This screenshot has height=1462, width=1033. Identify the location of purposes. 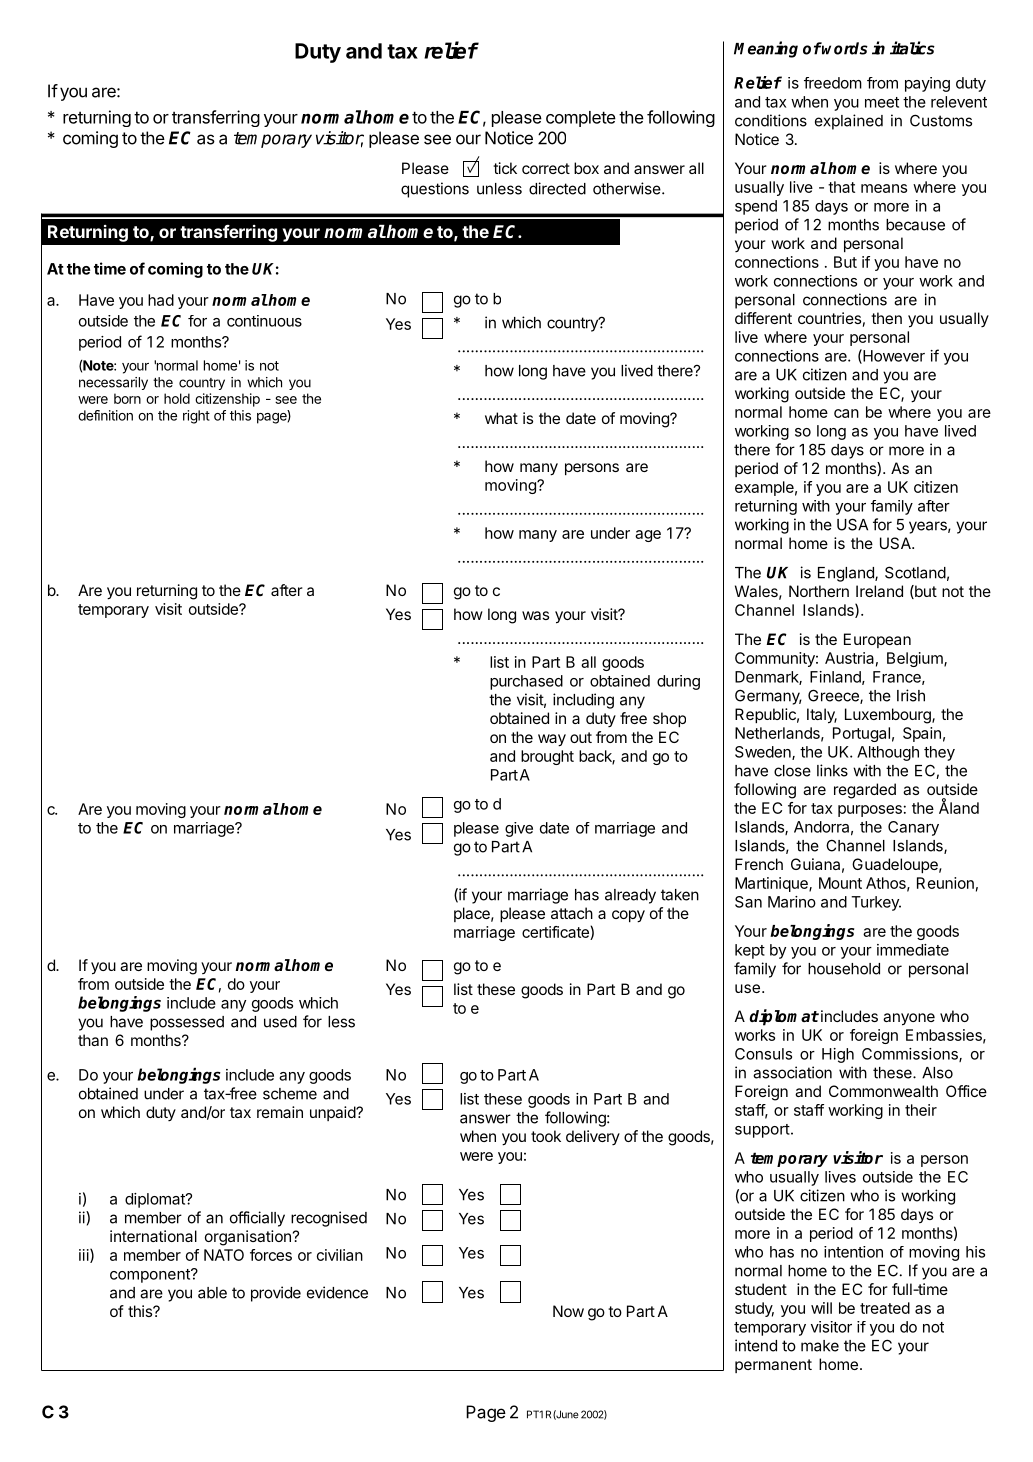
(870, 811).
